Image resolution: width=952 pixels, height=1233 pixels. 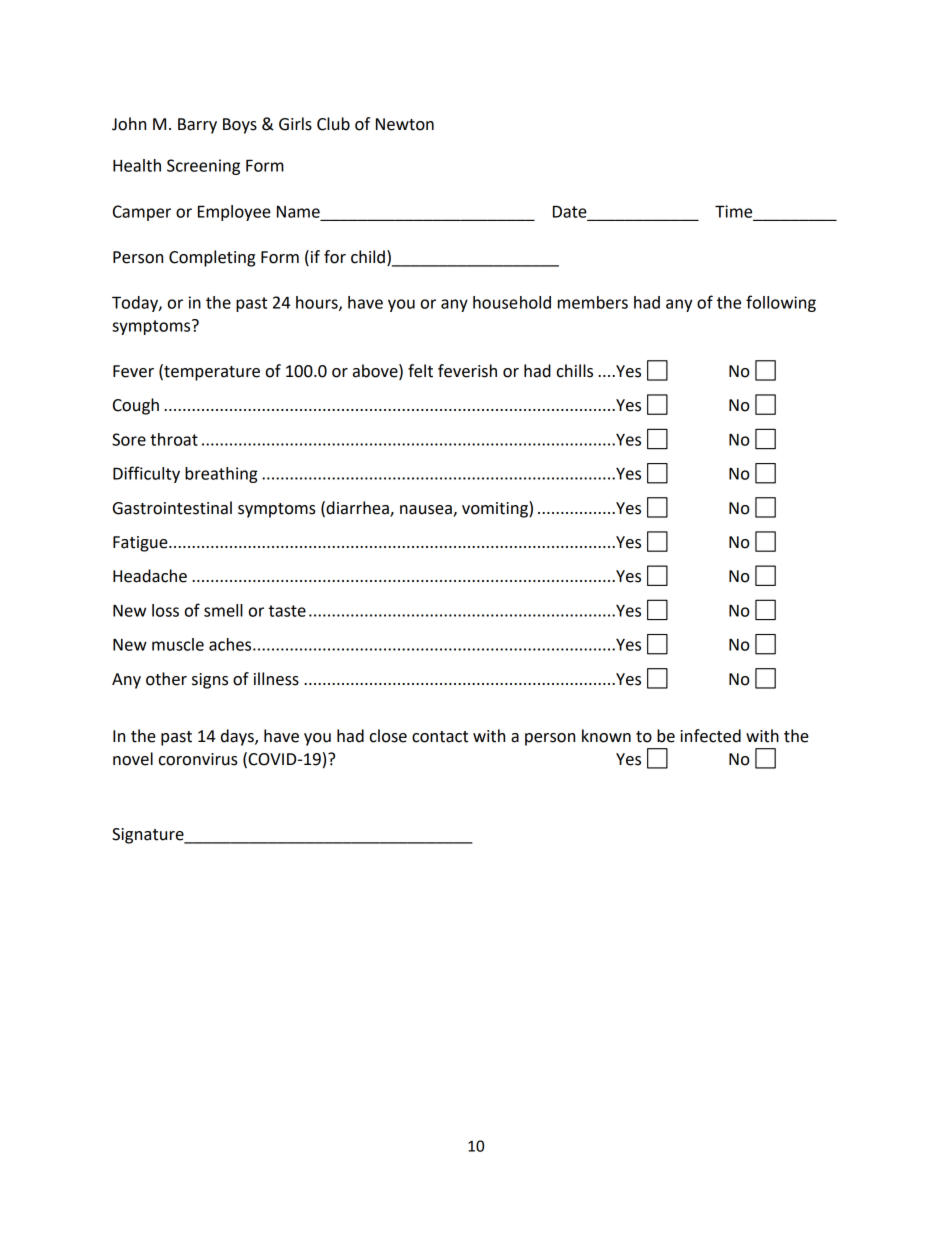 I want to click on illness, so click(x=276, y=679).
